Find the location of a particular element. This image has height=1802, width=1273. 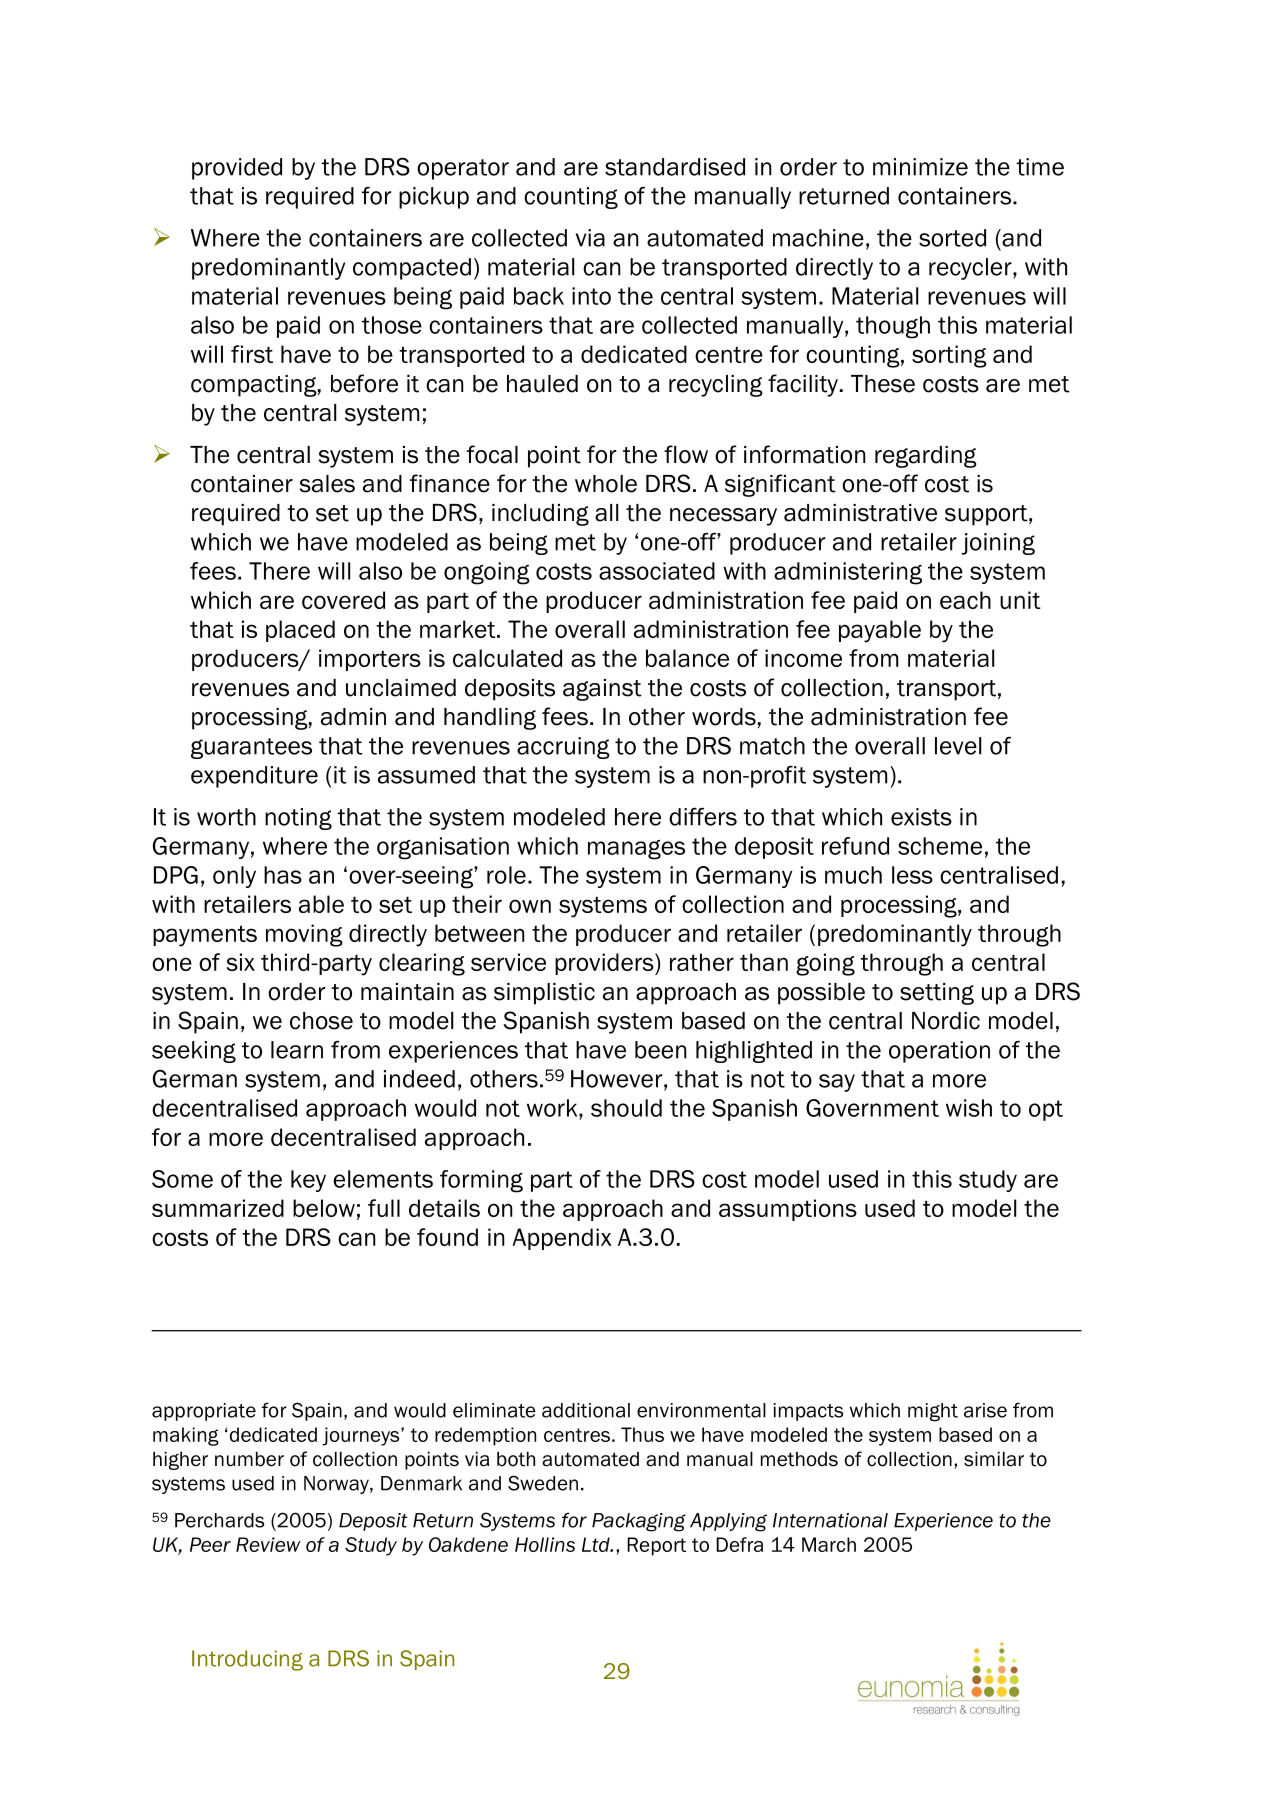

standardised is located at coordinates (675, 167).
